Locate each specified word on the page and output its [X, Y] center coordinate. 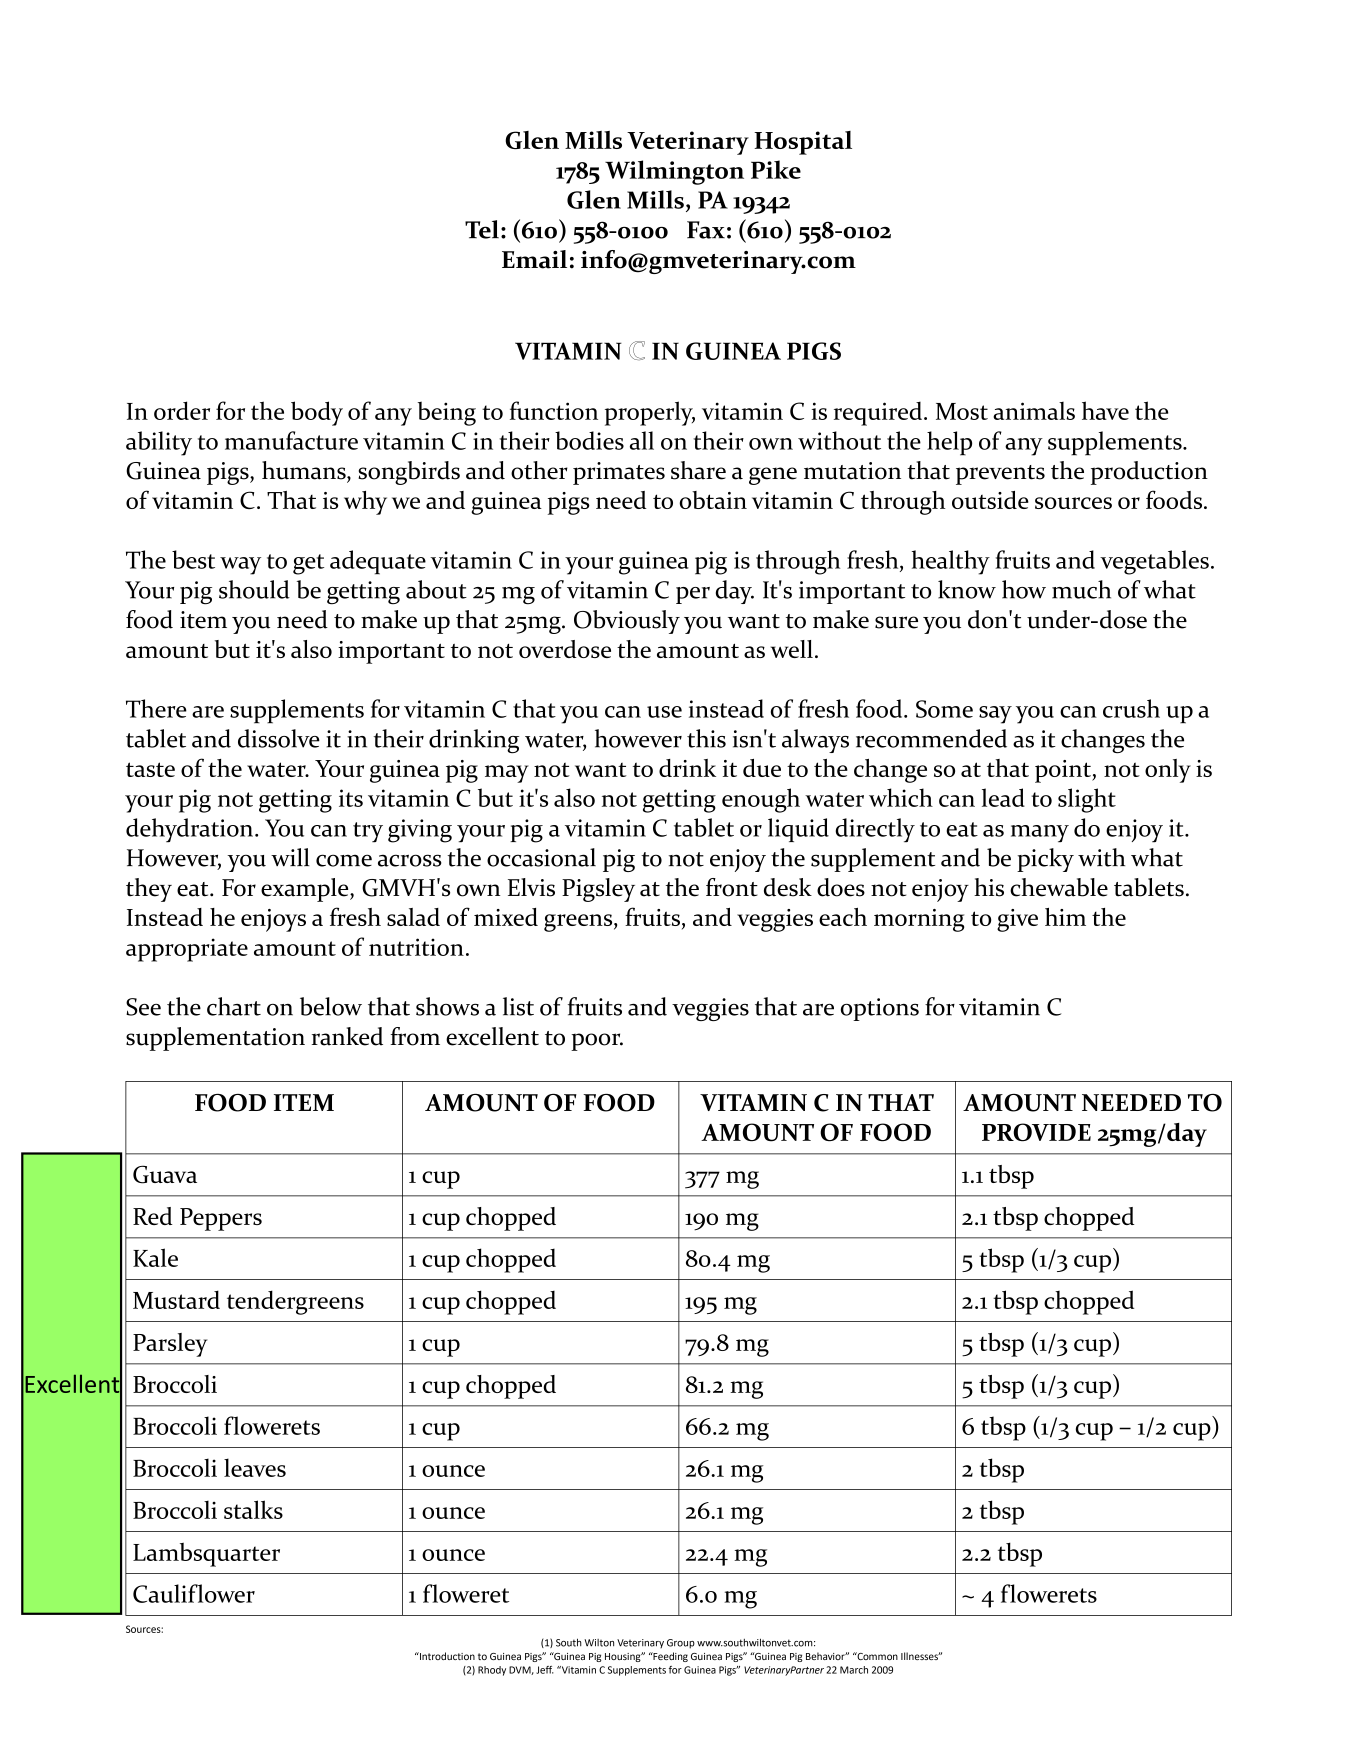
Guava [165, 1174]
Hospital [803, 143]
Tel [482, 229]
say [995, 715]
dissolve [279, 738]
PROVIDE [1036, 1132]
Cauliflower [194, 1593]
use [664, 712]
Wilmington [674, 172]
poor [597, 1042]
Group [681, 1644]
